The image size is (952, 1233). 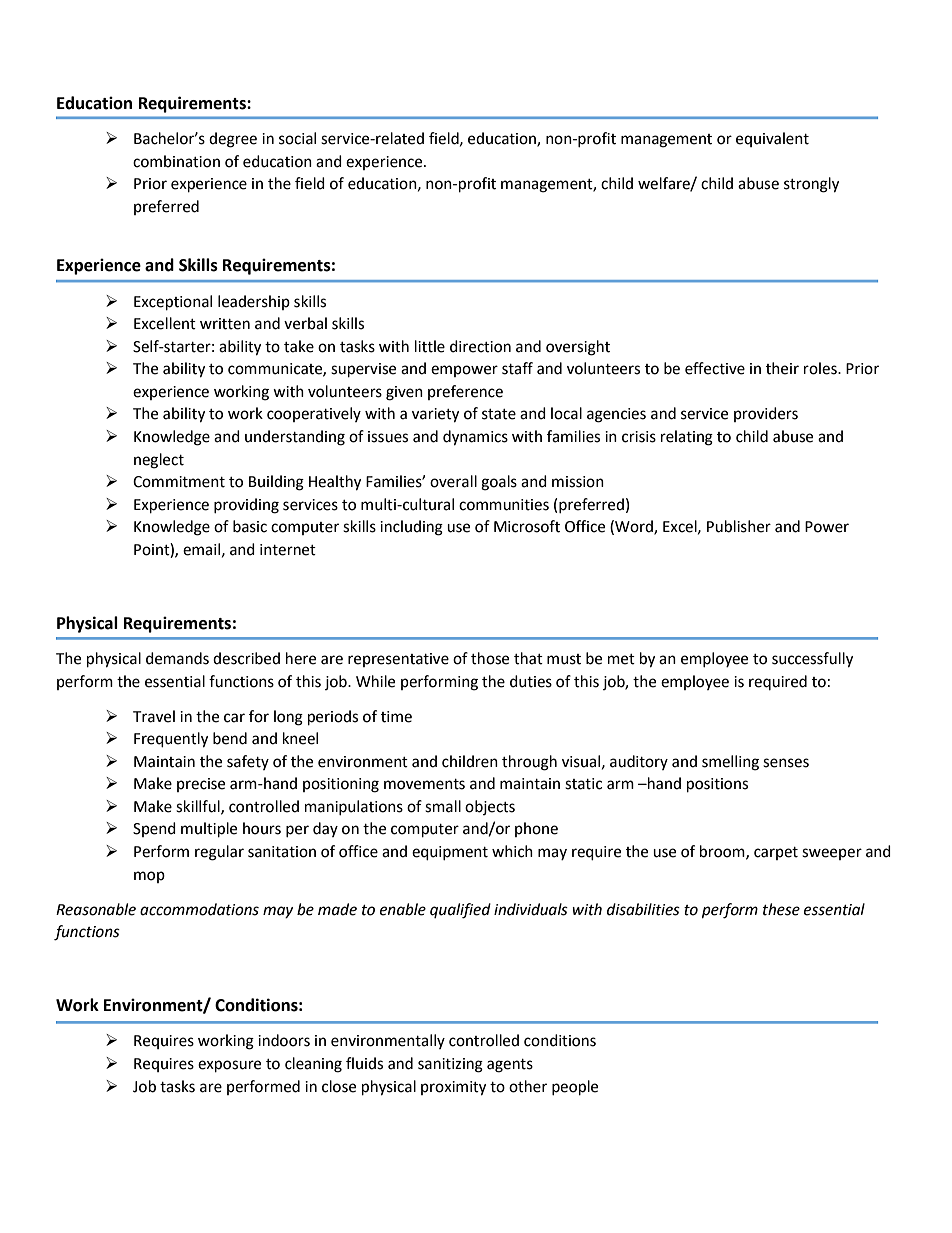 I want to click on social, so click(x=297, y=138).
